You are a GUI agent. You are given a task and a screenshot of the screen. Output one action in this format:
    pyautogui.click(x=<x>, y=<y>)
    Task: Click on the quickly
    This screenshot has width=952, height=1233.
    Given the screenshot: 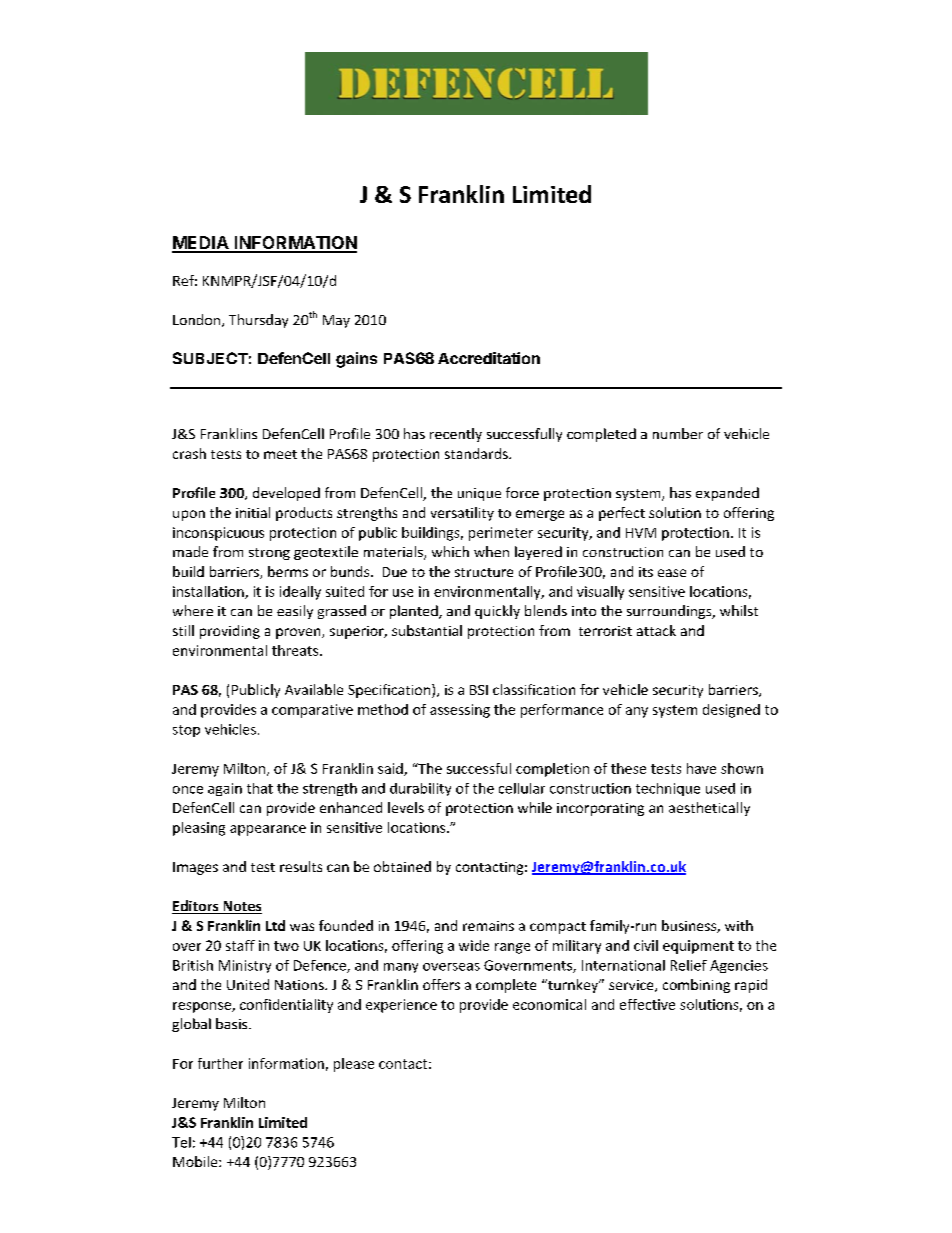 What is the action you would take?
    pyautogui.click(x=497, y=612)
